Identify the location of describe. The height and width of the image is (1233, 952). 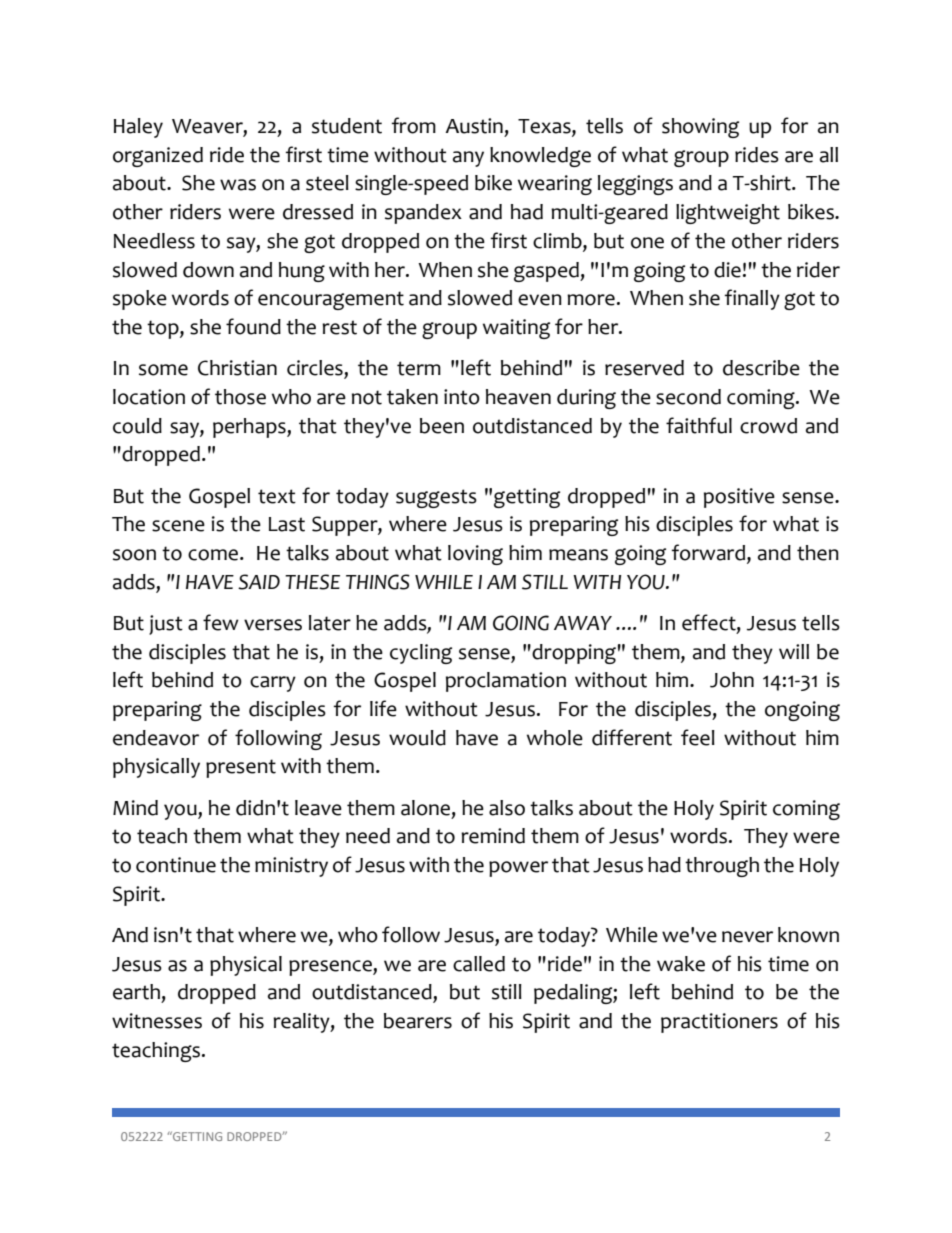
(761, 368).
